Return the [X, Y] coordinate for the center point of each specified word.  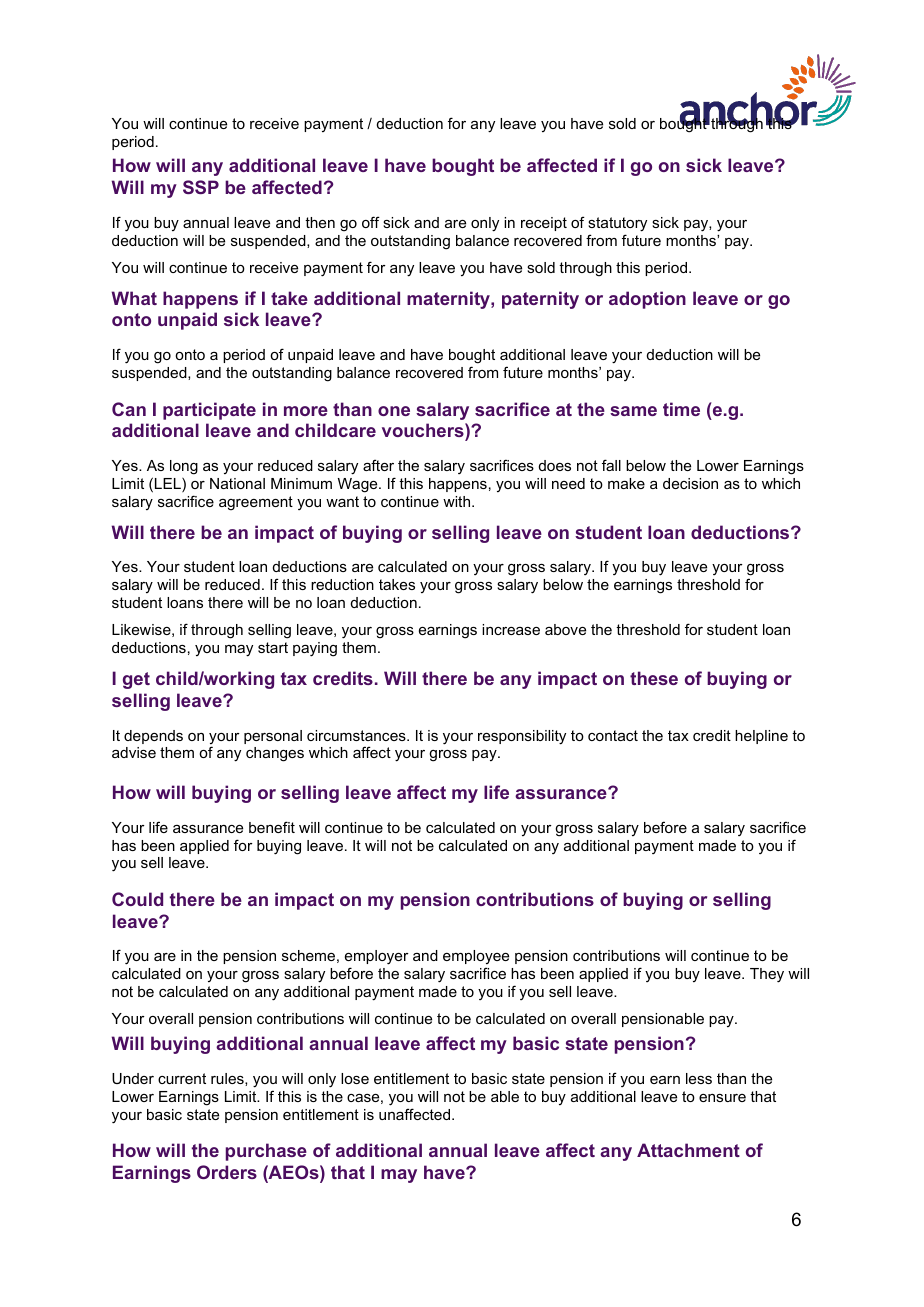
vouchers [424, 430]
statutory [617, 224]
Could [137, 899]
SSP [201, 187]
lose [355, 1078]
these [654, 678]
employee [476, 959]
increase [511, 629]
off [371, 222]
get [136, 680]
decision [690, 483]
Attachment [688, 1150]
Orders [227, 1172]
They [767, 975]
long [184, 467]
